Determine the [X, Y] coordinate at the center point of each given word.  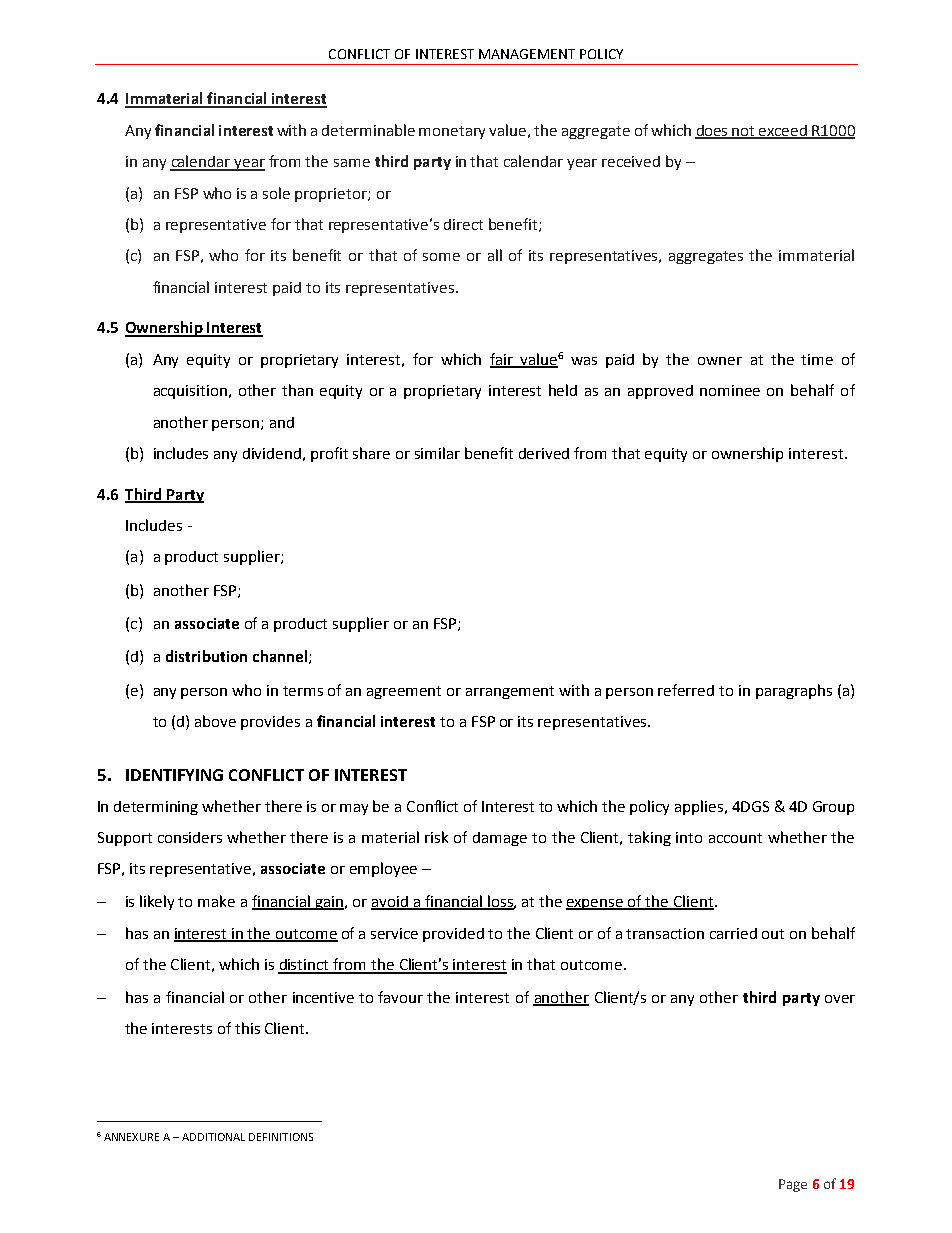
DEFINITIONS [281, 1137]
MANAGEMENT [527, 54]
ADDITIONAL [213, 1137]
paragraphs [794, 691]
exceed [783, 131]
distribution [206, 656]
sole [276, 193]
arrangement [510, 692]
